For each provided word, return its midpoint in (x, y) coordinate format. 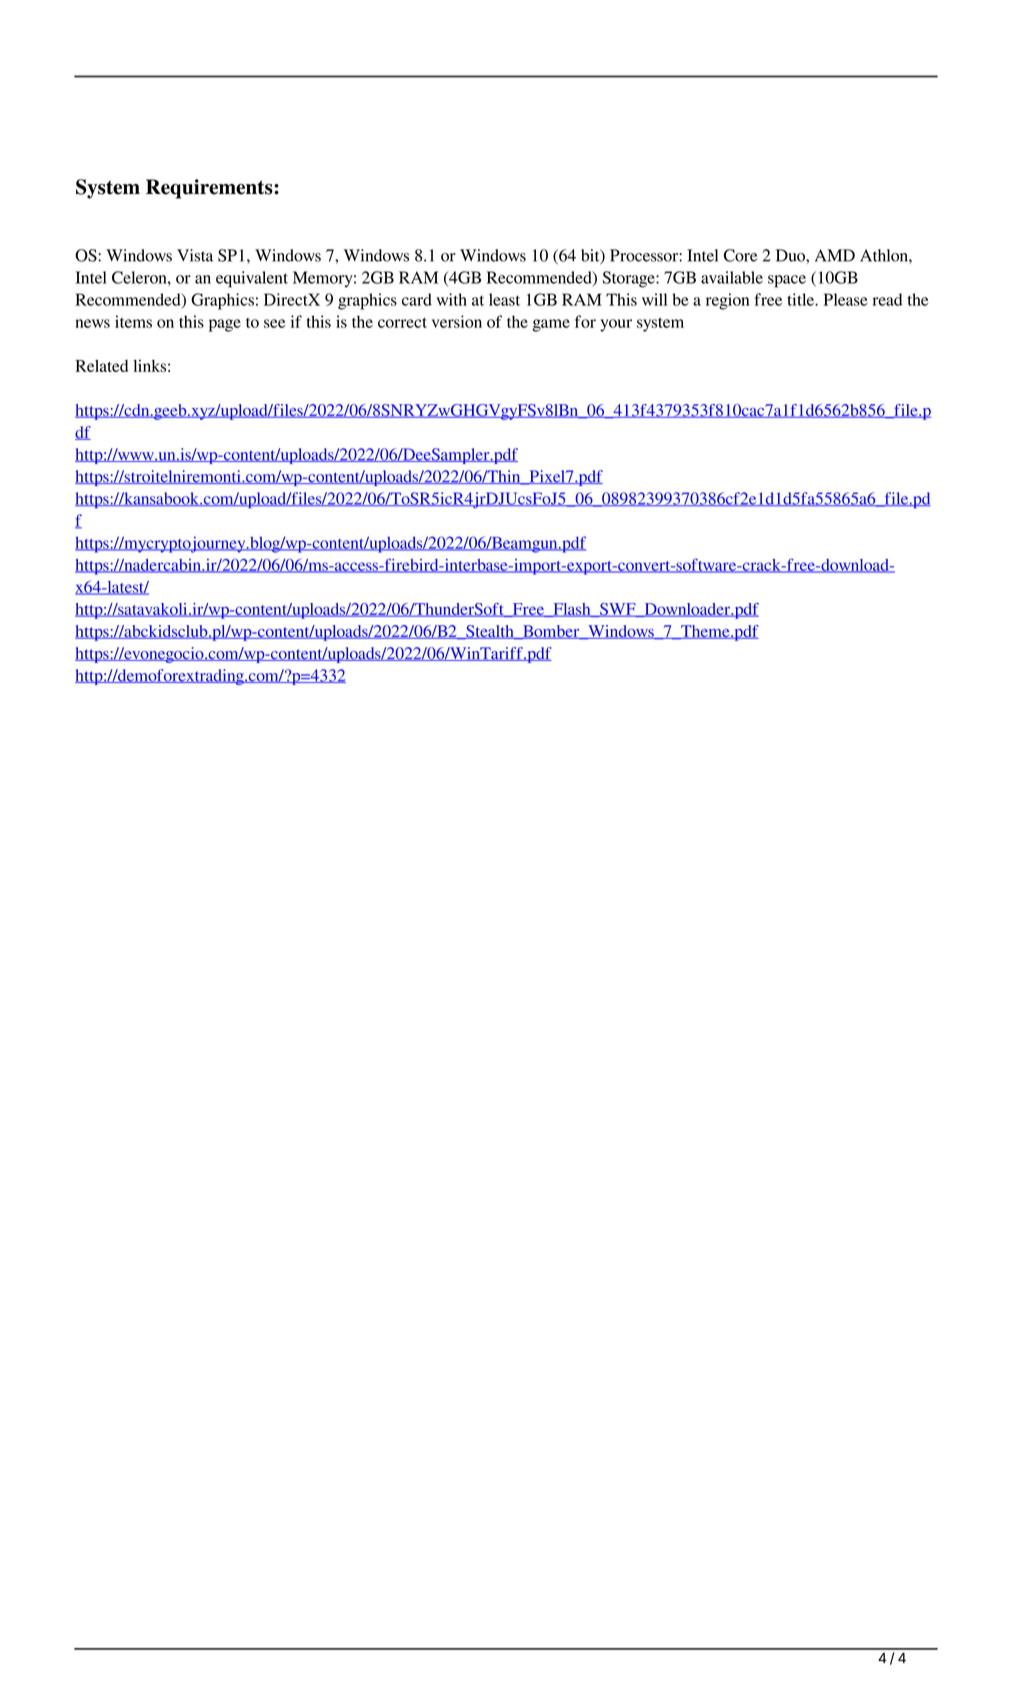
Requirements (210, 189)
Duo (791, 255)
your (616, 325)
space (787, 281)
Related (101, 366)
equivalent (252, 279)
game (551, 325)
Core (740, 255)
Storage (629, 279)
